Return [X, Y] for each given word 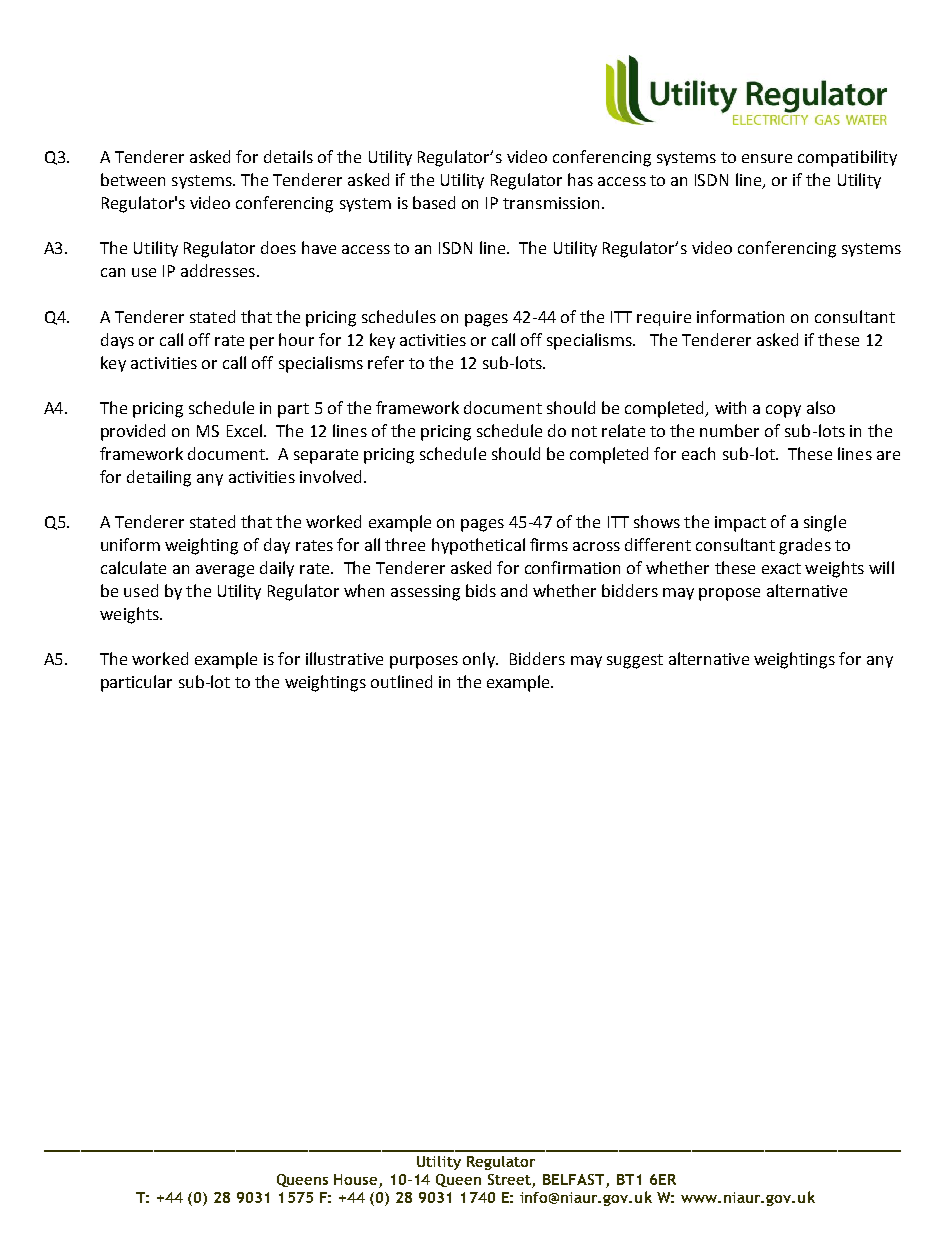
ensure [767, 158]
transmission [551, 203]
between [133, 179]
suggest [635, 661]
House [355, 1179]
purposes [424, 662]
